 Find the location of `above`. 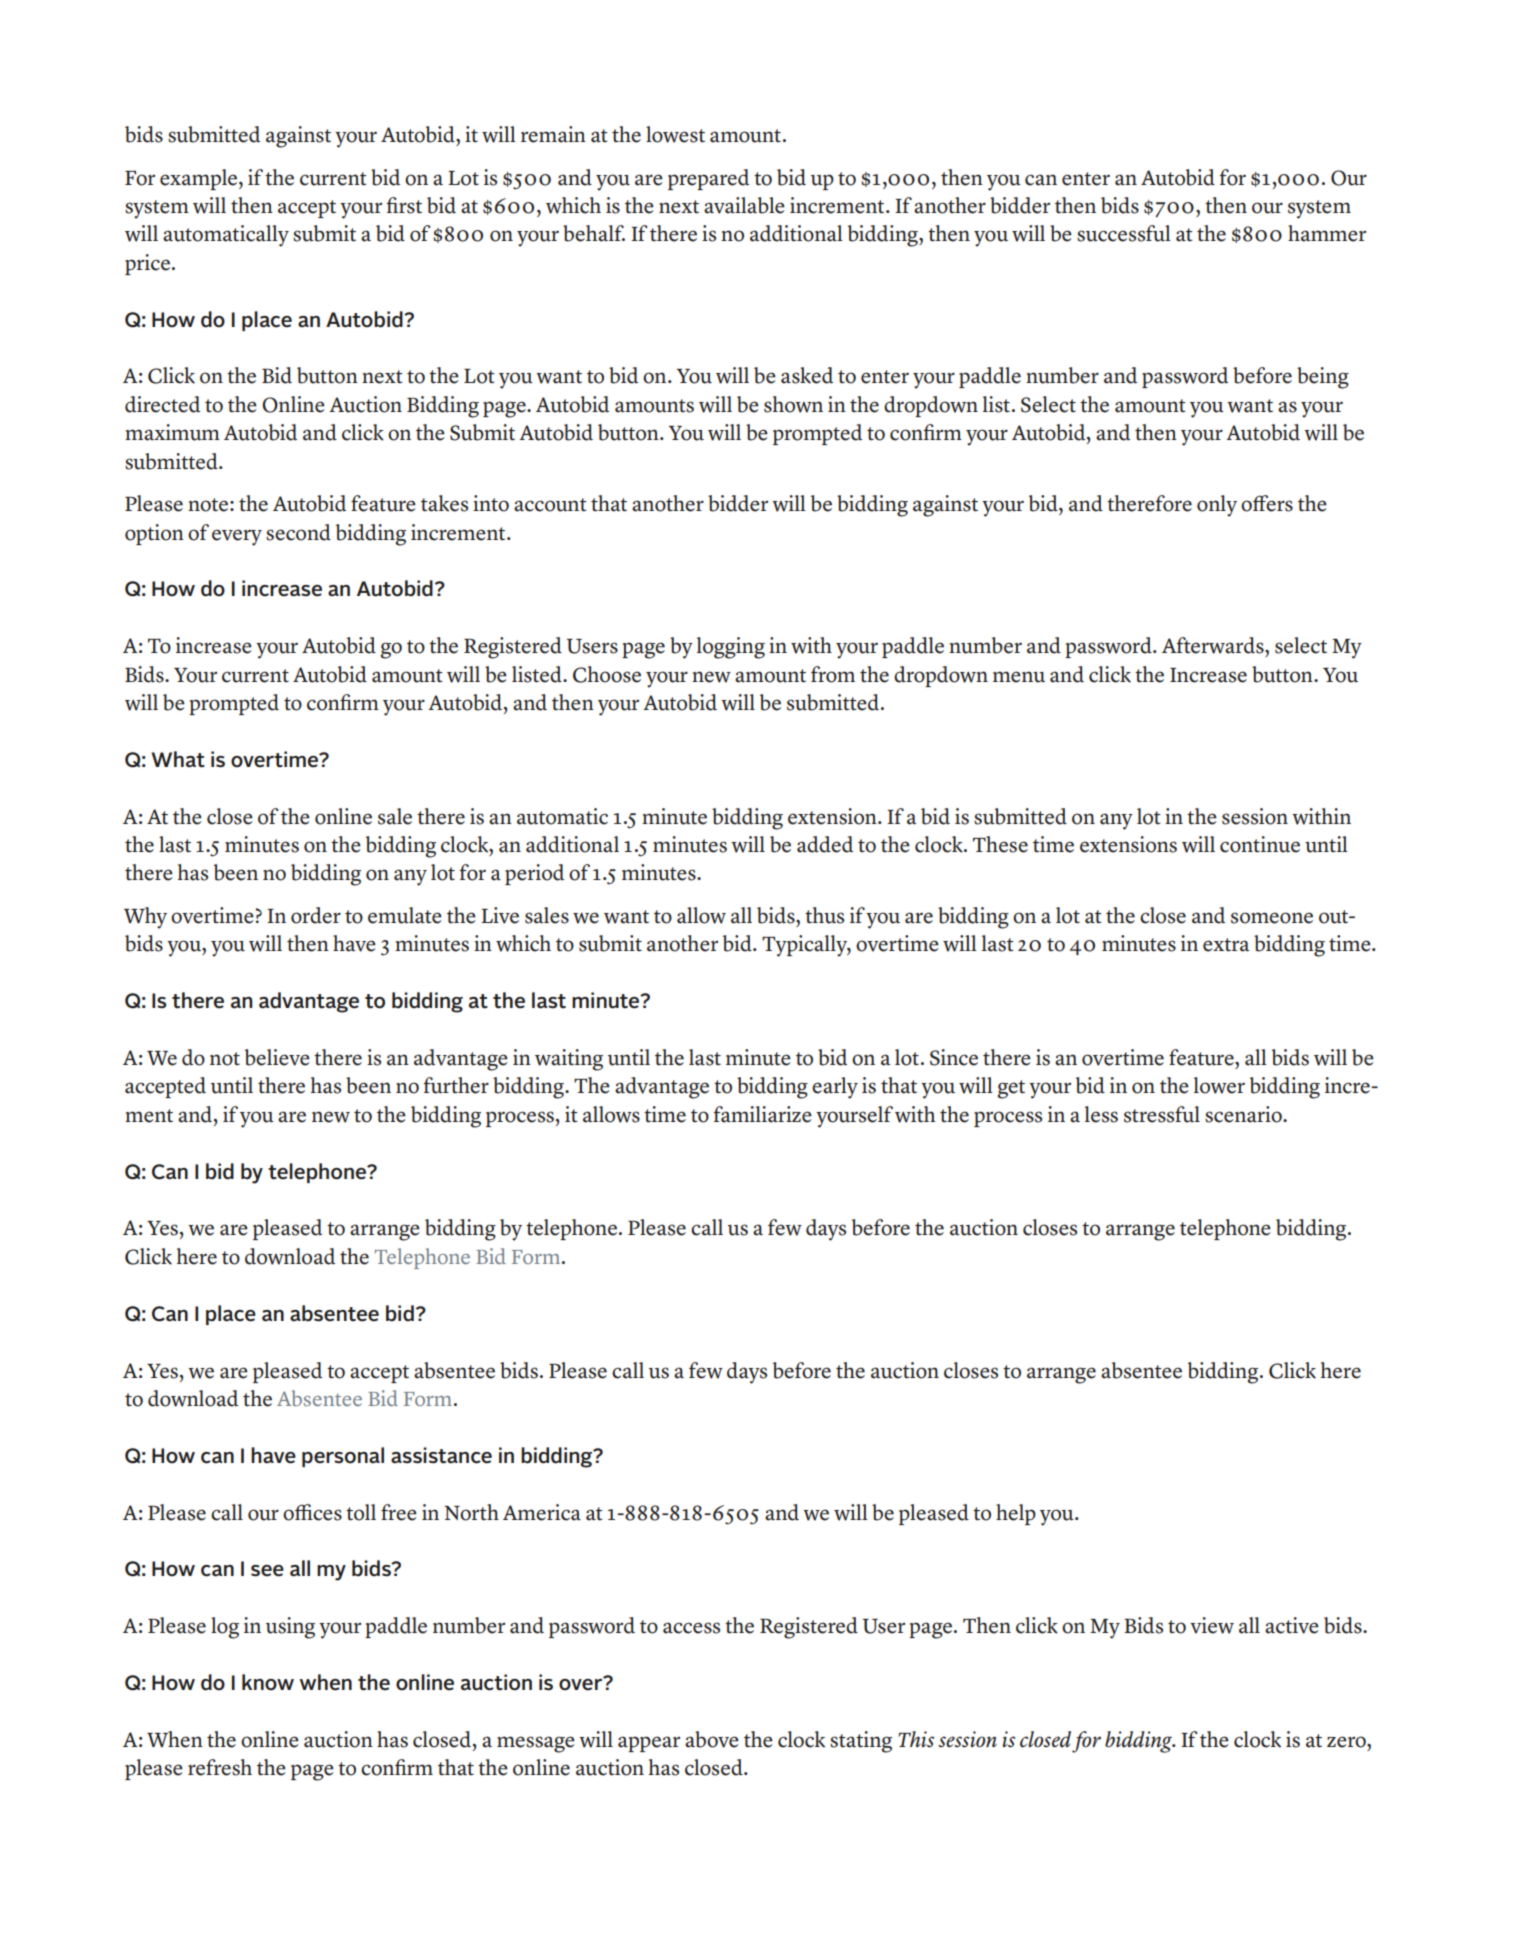

above is located at coordinates (712, 1739).
